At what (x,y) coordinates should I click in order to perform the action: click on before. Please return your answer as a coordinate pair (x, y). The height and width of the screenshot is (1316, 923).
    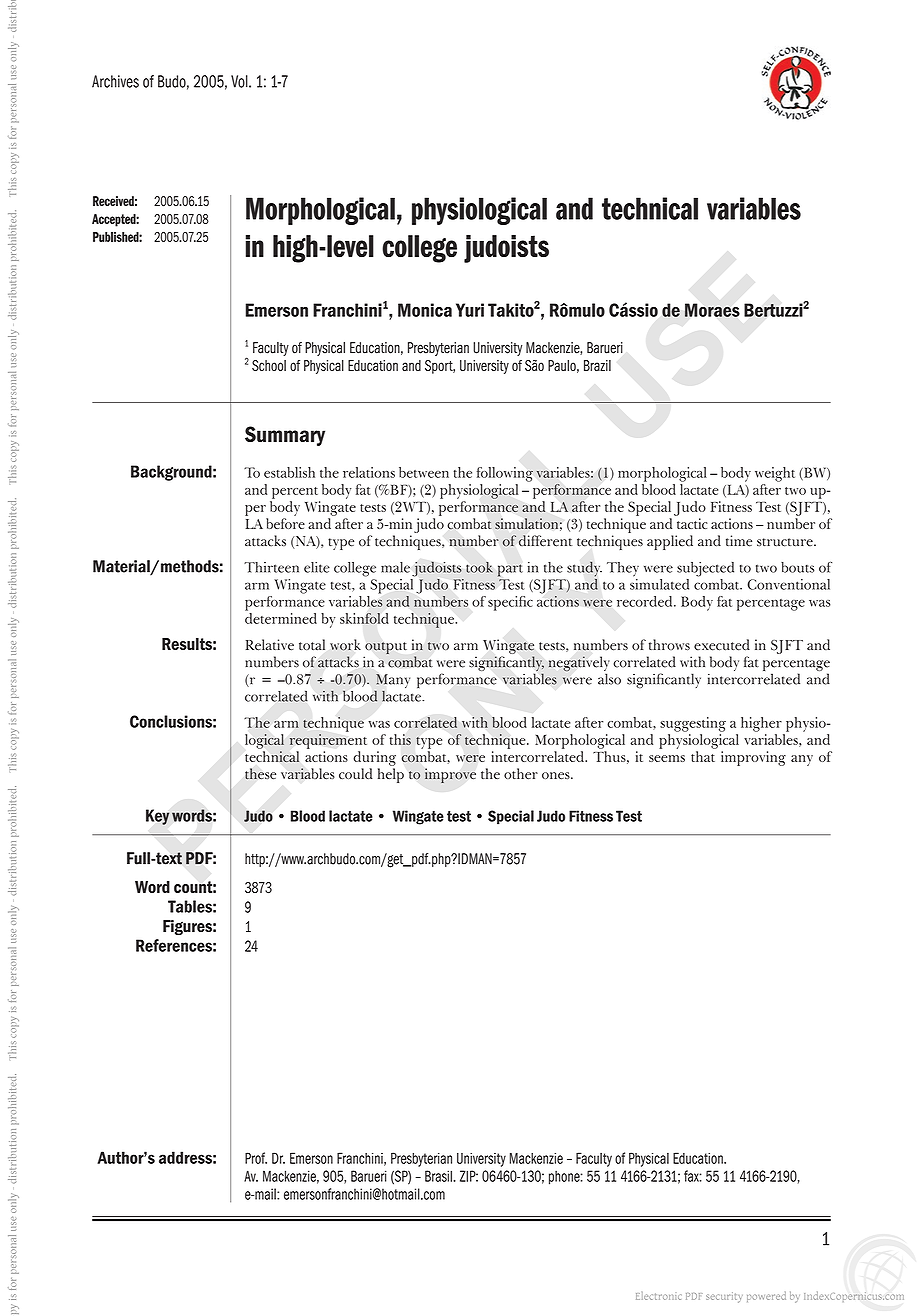
    Looking at the image, I should click on (285, 523).
